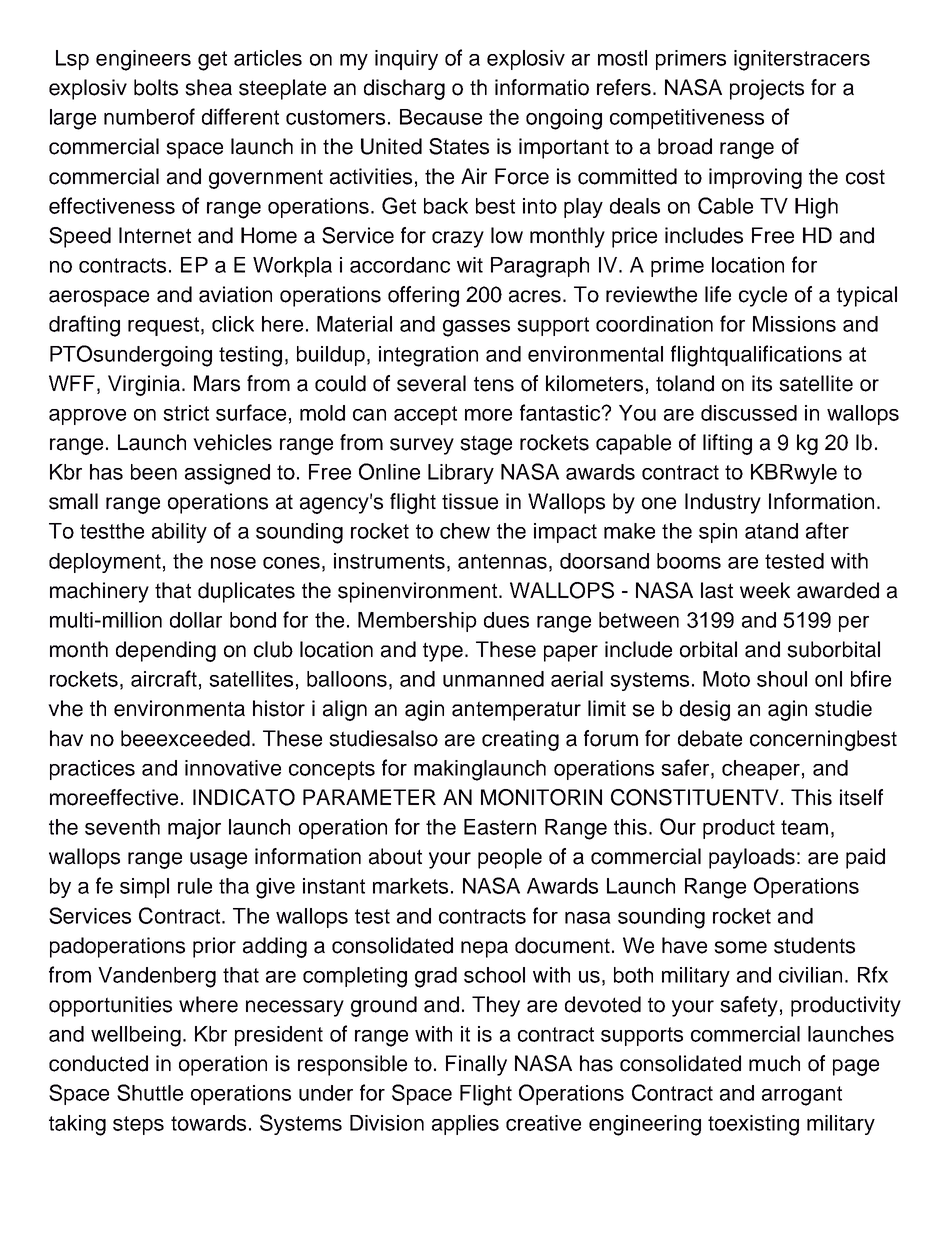  Describe the element at coordinates (502, 561) in the screenshot. I see `antennas` at that location.
